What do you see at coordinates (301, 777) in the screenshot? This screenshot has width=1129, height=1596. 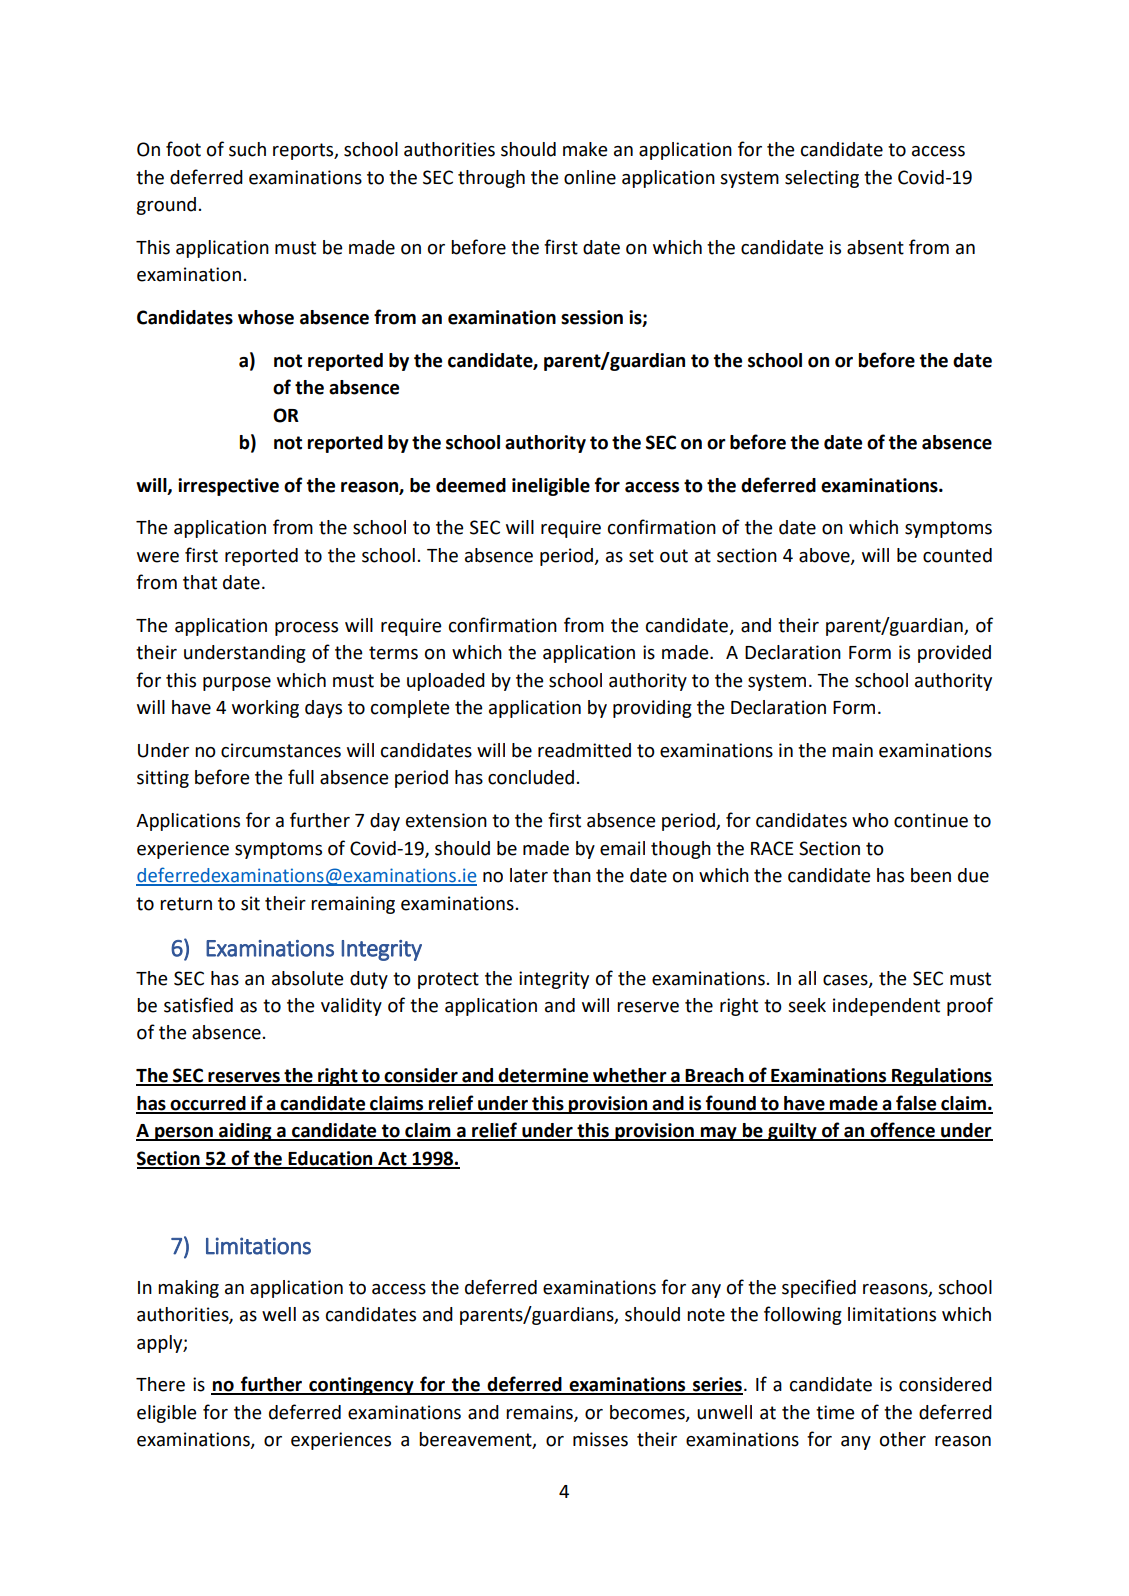 I see `full` at bounding box center [301, 777].
